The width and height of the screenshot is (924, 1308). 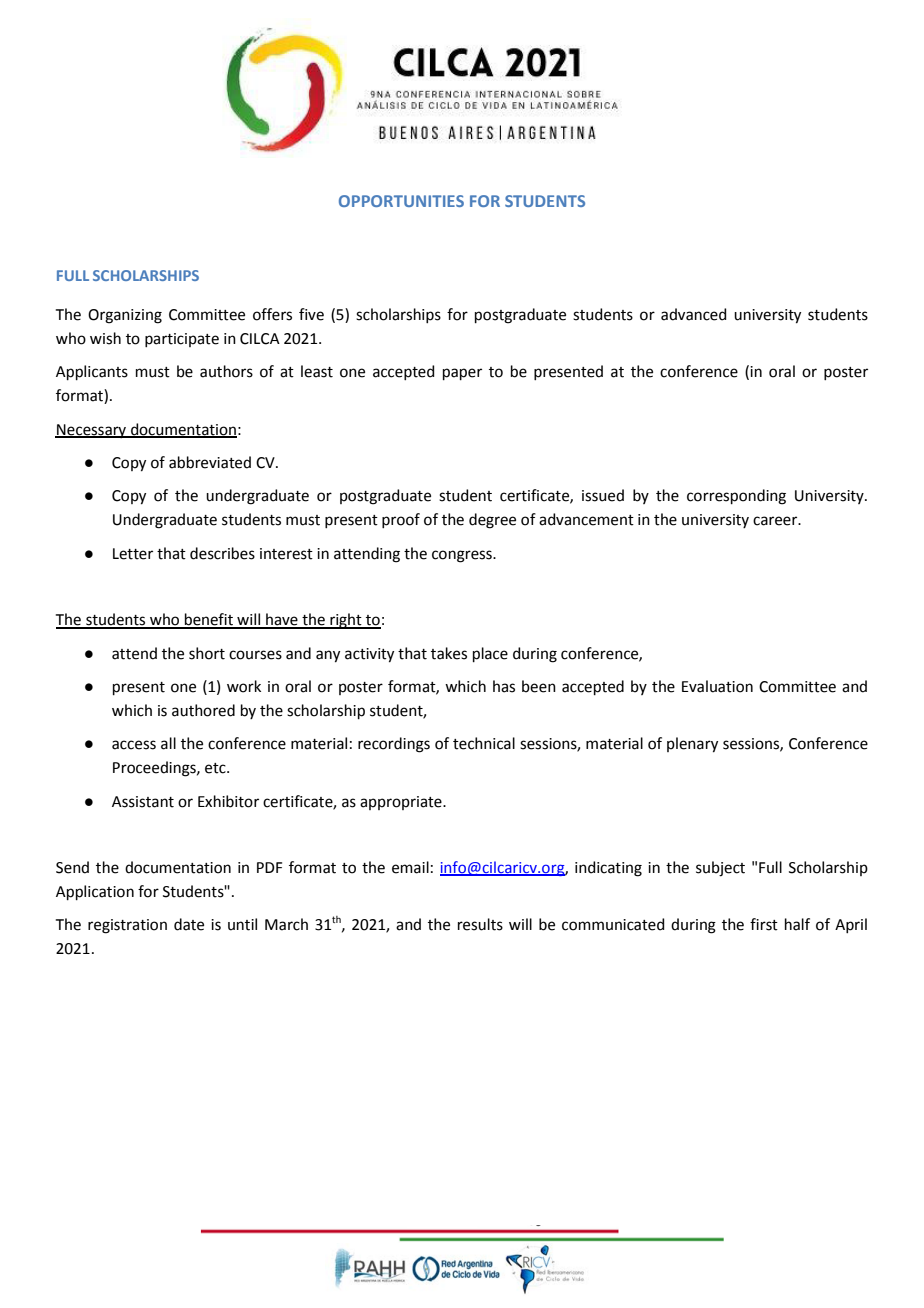 I want to click on Evaluation, so click(x=717, y=686).
